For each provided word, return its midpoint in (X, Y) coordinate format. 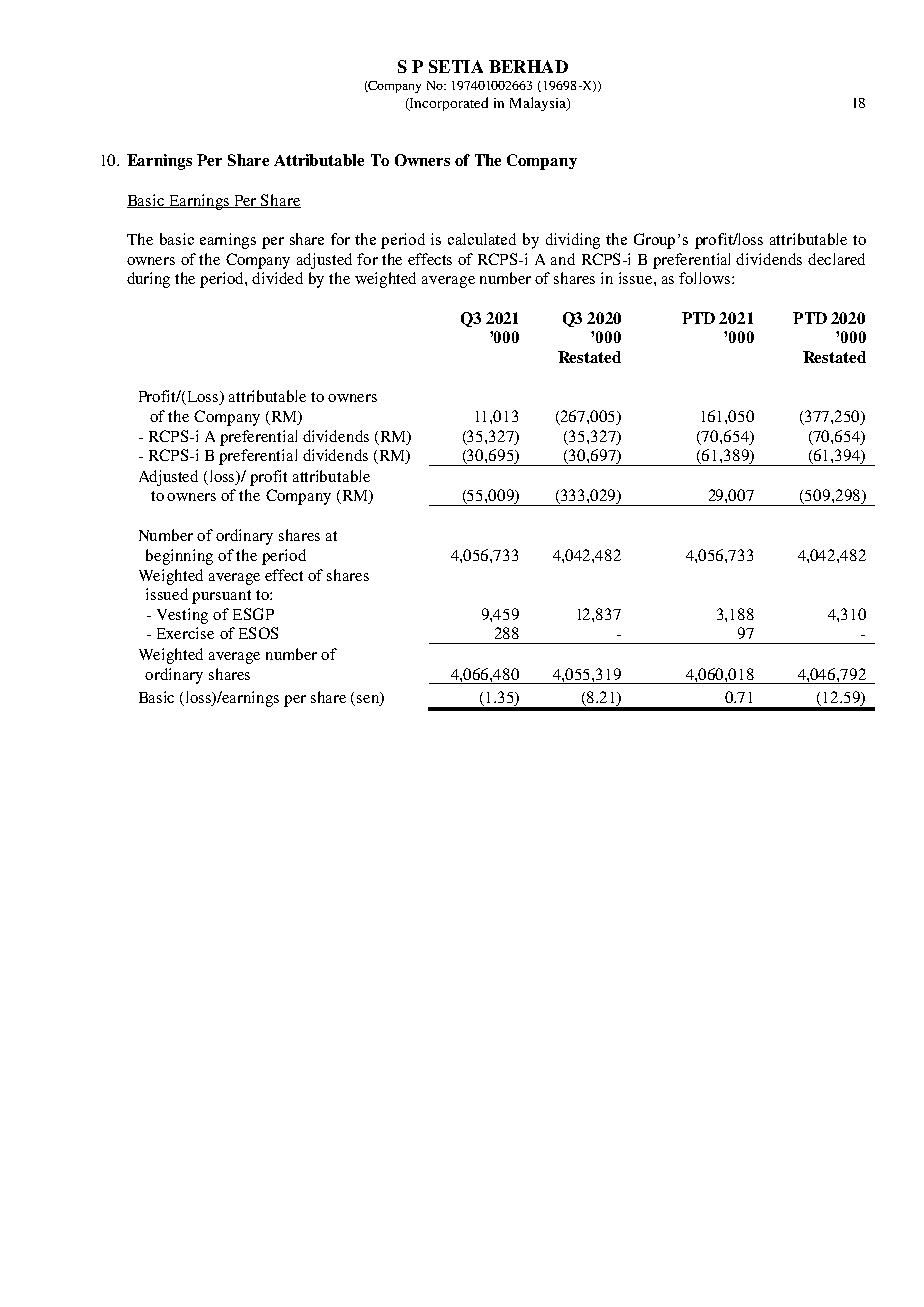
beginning (179, 557)
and (563, 259)
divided (277, 278)
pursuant (221, 597)
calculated (482, 239)
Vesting (182, 616)
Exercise (185, 633)
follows (706, 278)
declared (836, 259)
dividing (573, 241)
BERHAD (528, 66)
